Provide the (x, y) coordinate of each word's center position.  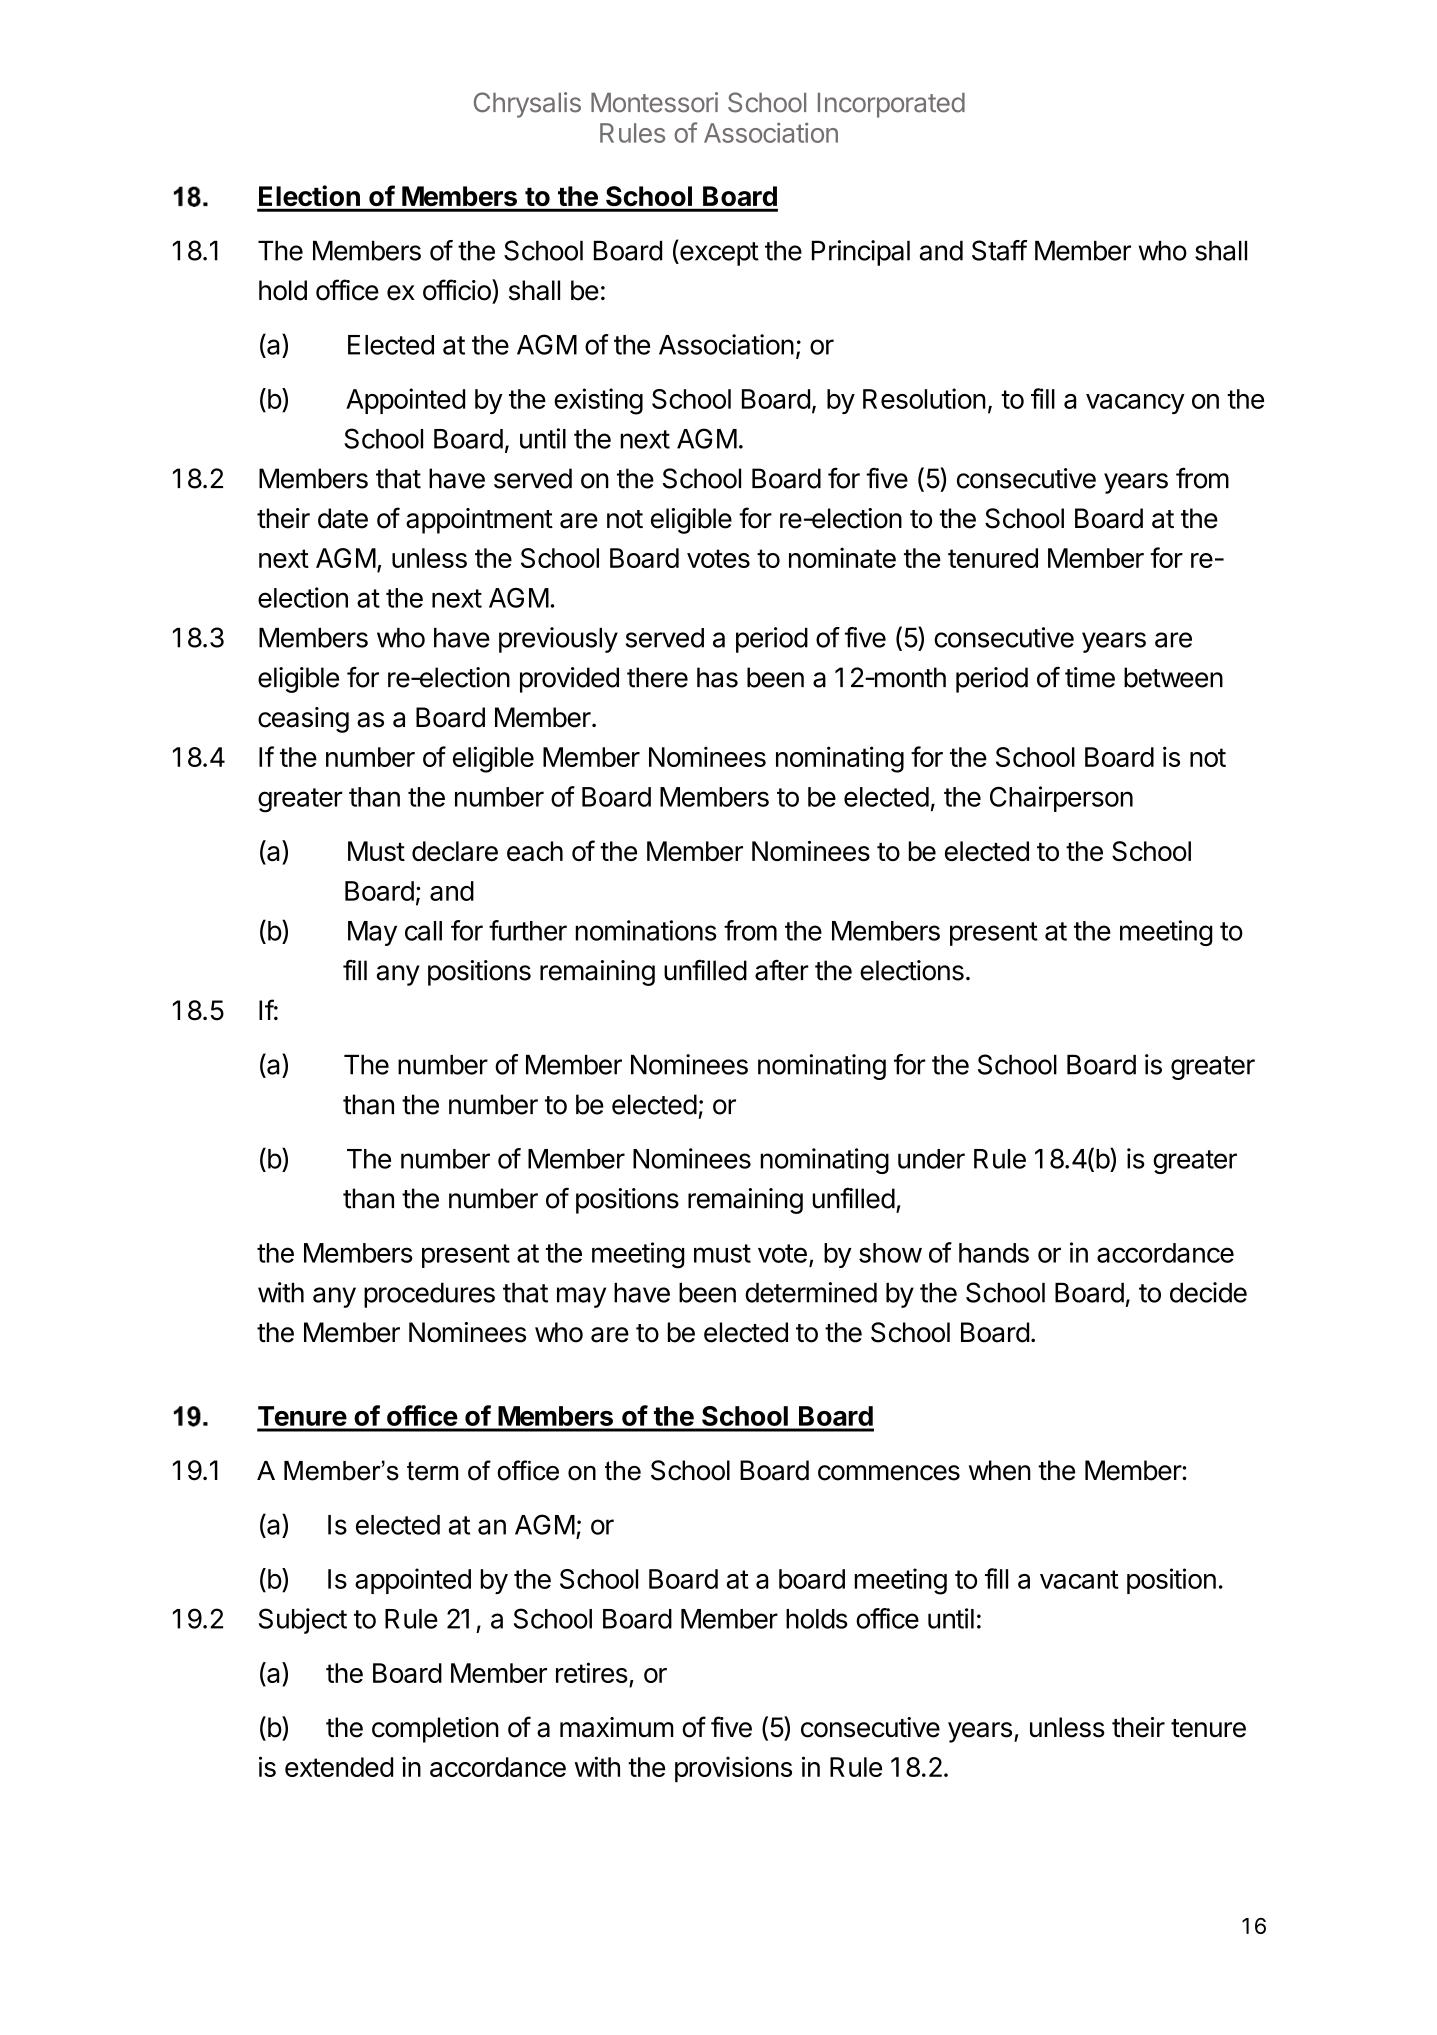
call (423, 931)
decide (1208, 1292)
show (890, 1253)
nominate (842, 557)
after (782, 970)
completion (435, 1730)
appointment (479, 521)
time (1090, 677)
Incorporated (891, 105)
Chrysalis (527, 105)
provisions (733, 1769)
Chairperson (1061, 799)
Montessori (654, 102)
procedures (429, 1295)
